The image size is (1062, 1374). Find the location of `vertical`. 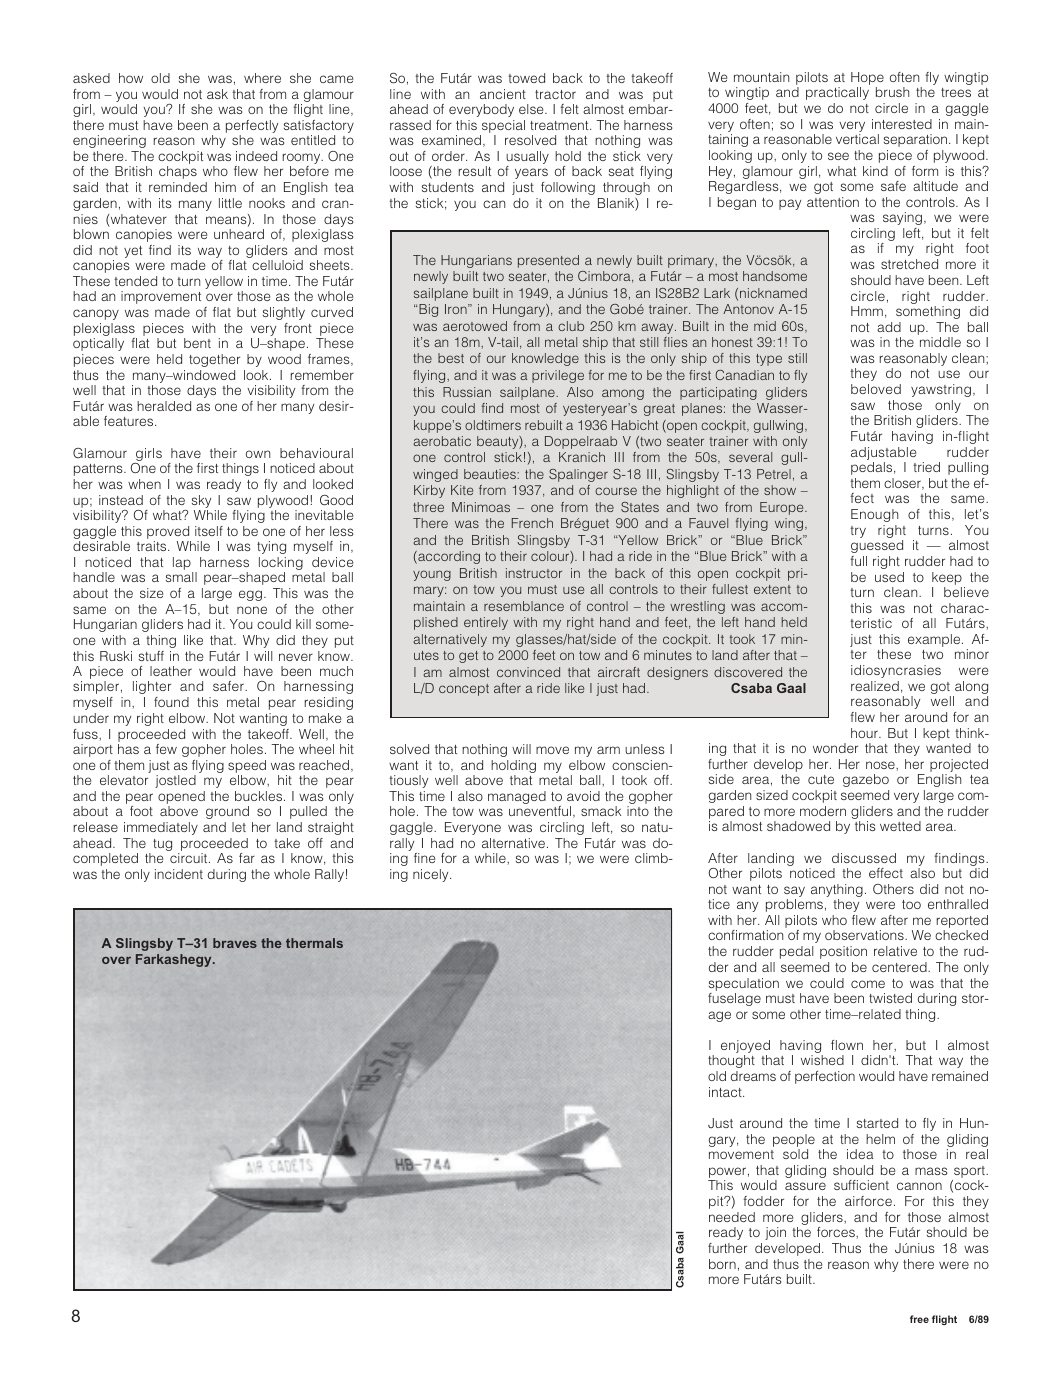

vertical is located at coordinates (857, 139).
